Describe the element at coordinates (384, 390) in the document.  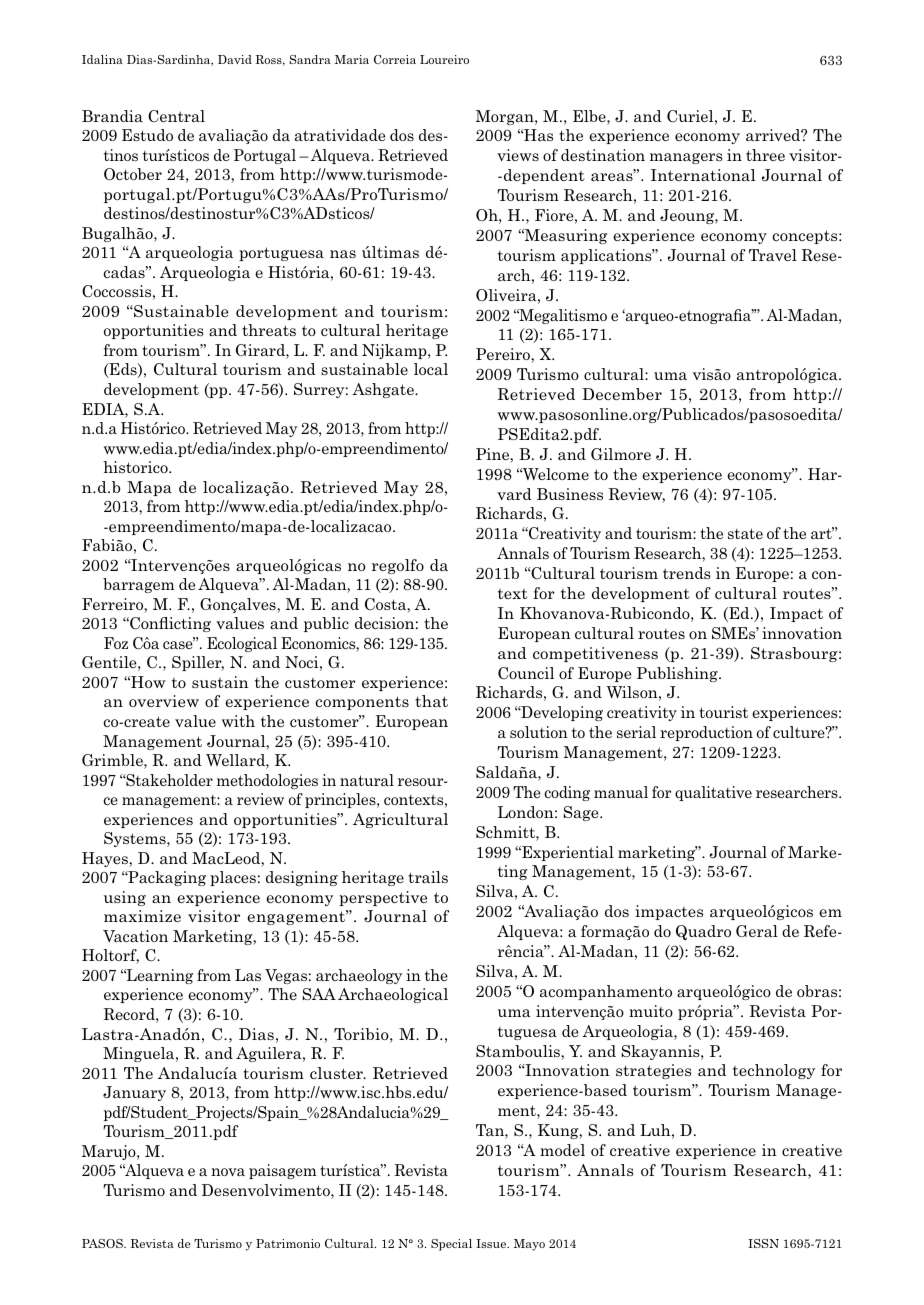
I see `Ashgate` at that location.
